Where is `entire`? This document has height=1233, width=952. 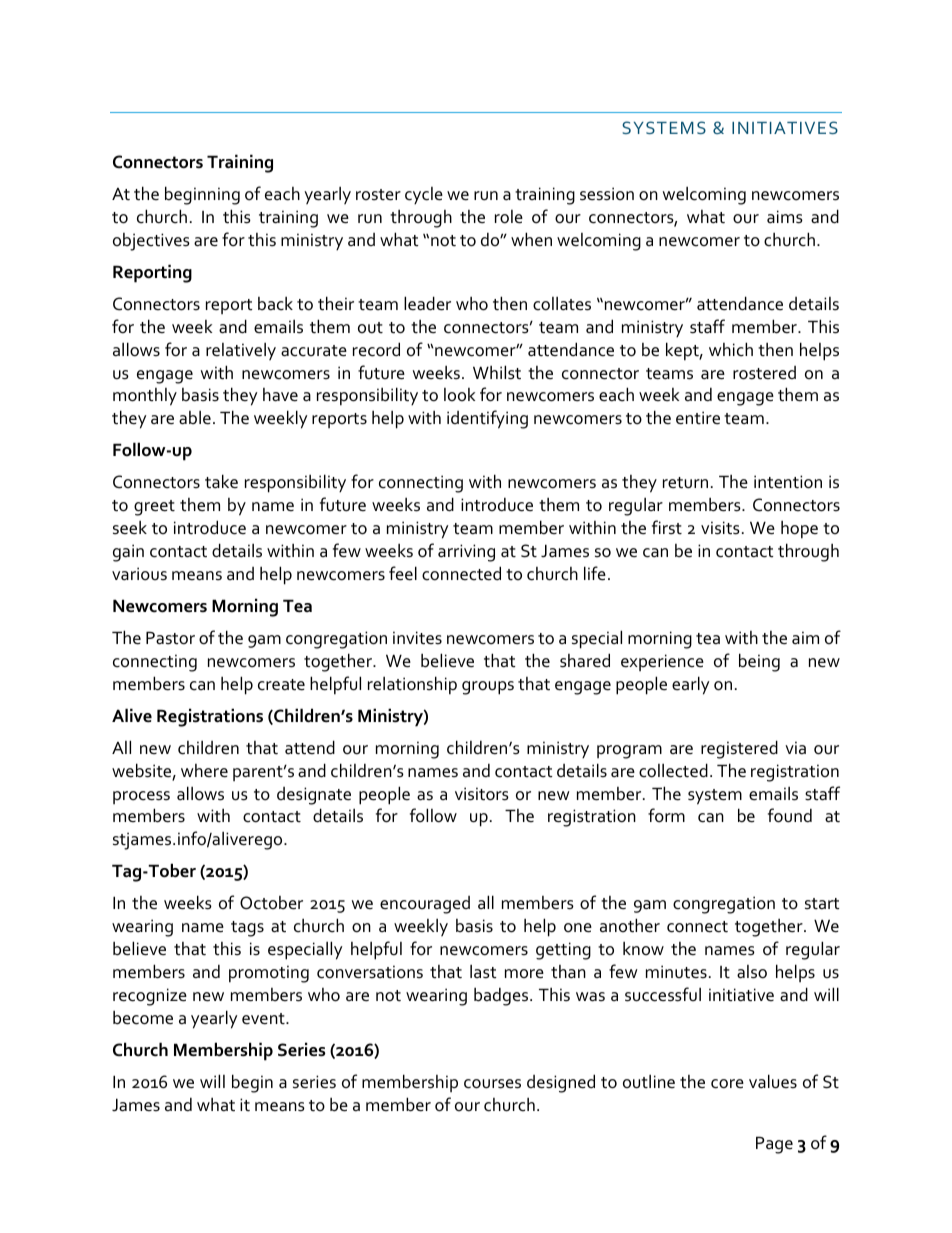
entire is located at coordinates (698, 418).
